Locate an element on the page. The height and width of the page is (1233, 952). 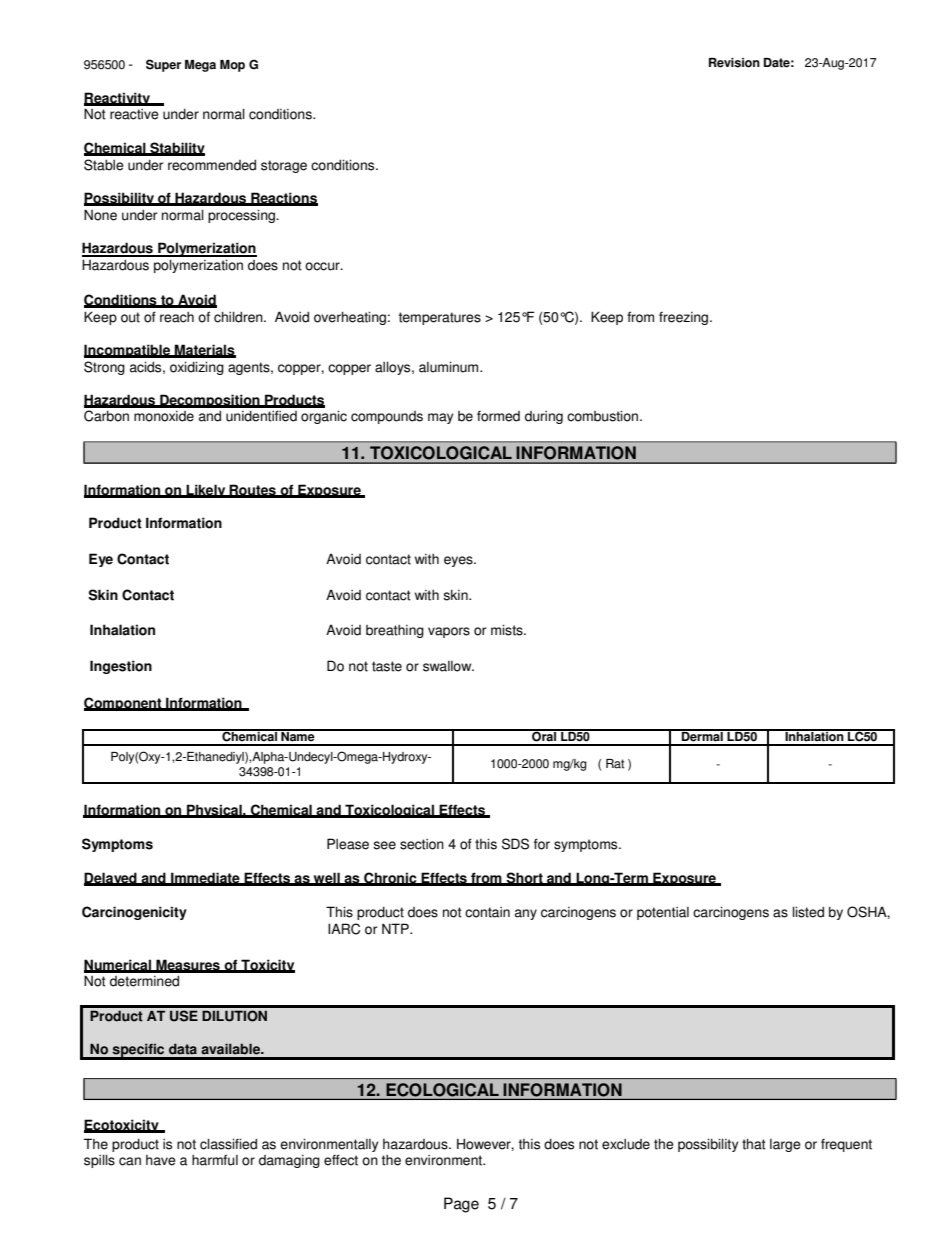
harmful is located at coordinates (215, 1160).
